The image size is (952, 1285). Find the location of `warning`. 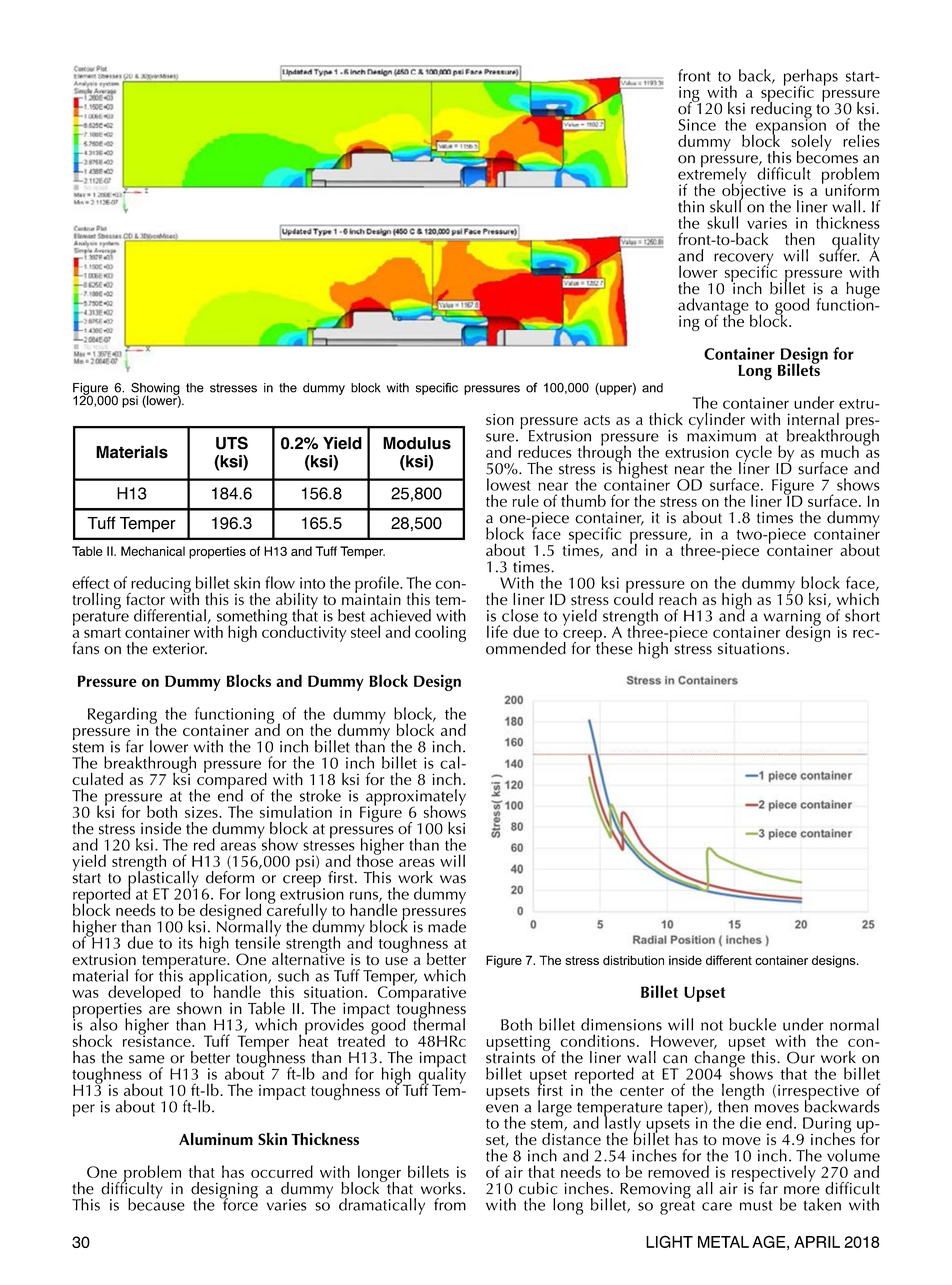

warning is located at coordinates (792, 619).
